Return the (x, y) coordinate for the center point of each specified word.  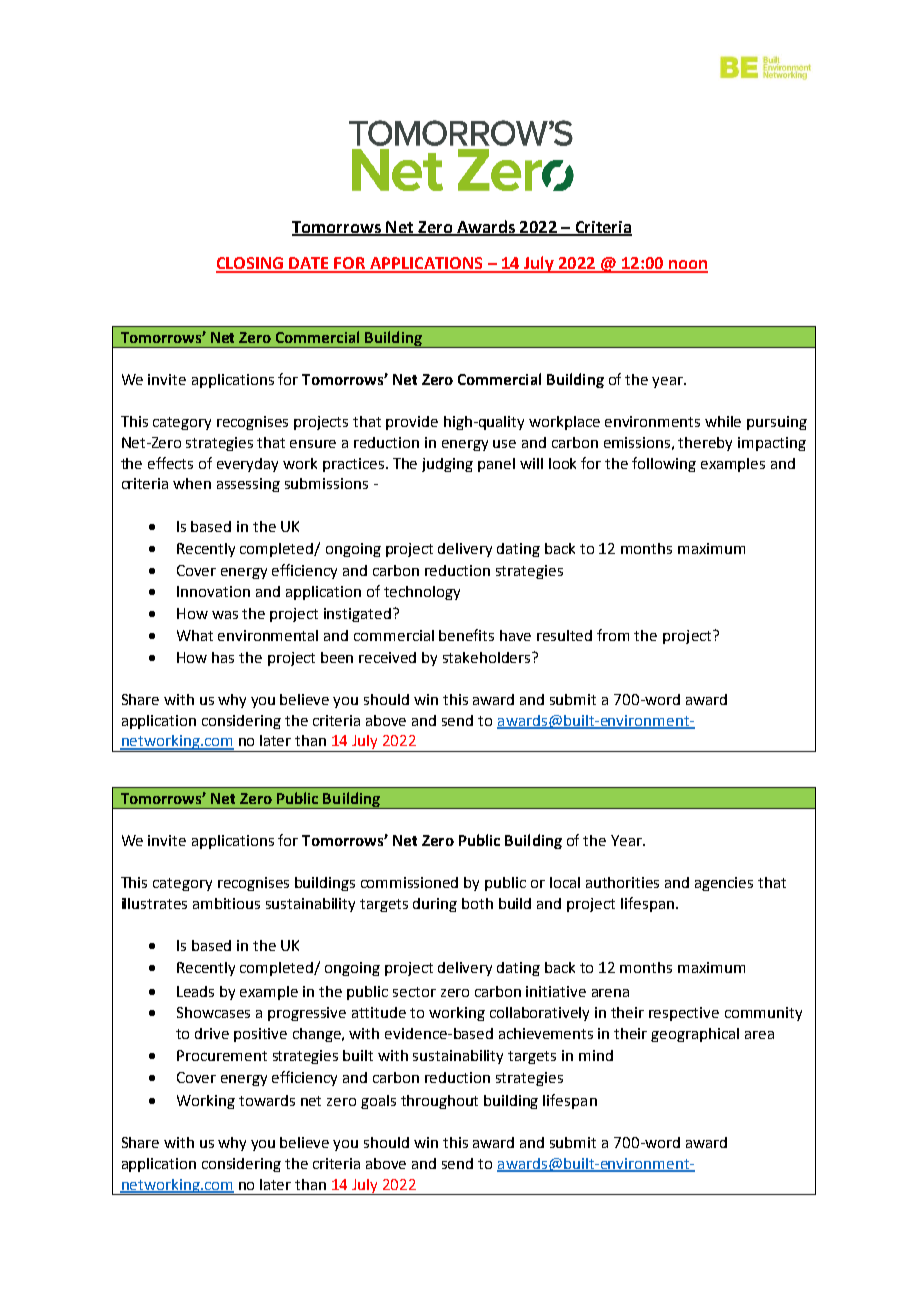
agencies (724, 884)
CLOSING (251, 264)
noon (687, 266)
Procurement (222, 1055)
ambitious (226, 903)
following (664, 464)
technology (422, 593)
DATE (310, 264)
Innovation (213, 591)
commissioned (409, 882)
